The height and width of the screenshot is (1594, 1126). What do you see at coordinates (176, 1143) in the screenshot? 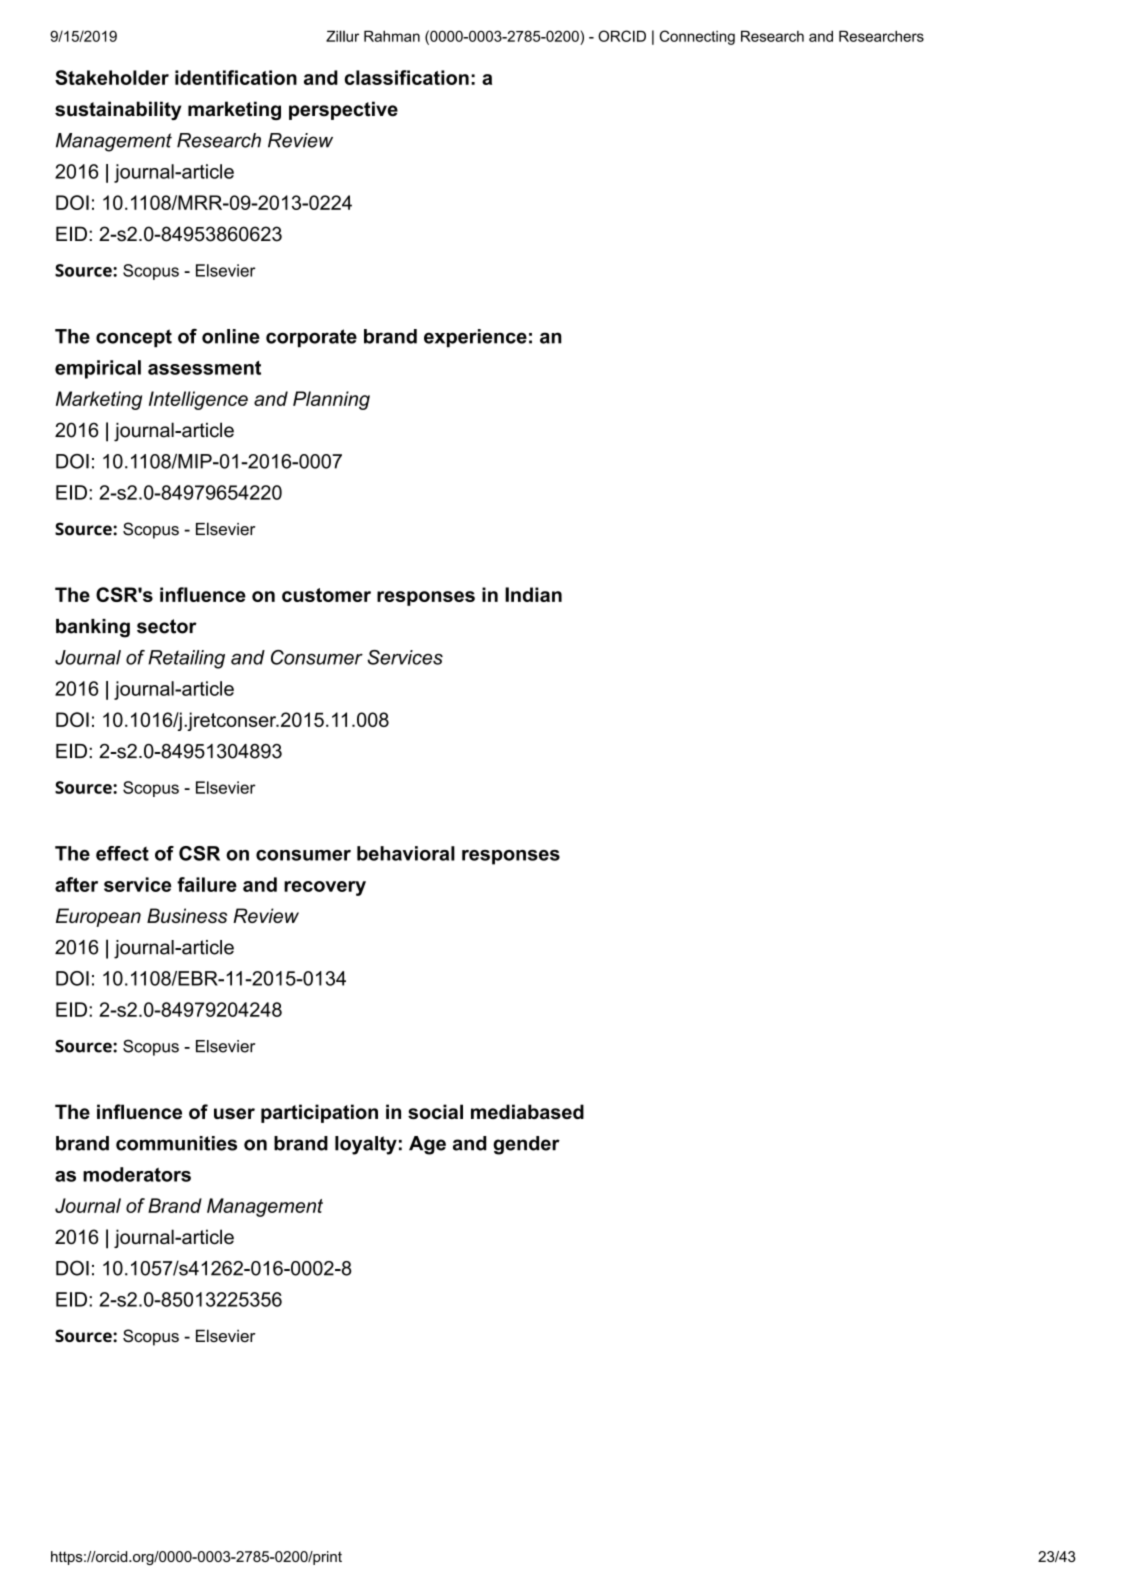
I see `communities` at bounding box center [176, 1143].
